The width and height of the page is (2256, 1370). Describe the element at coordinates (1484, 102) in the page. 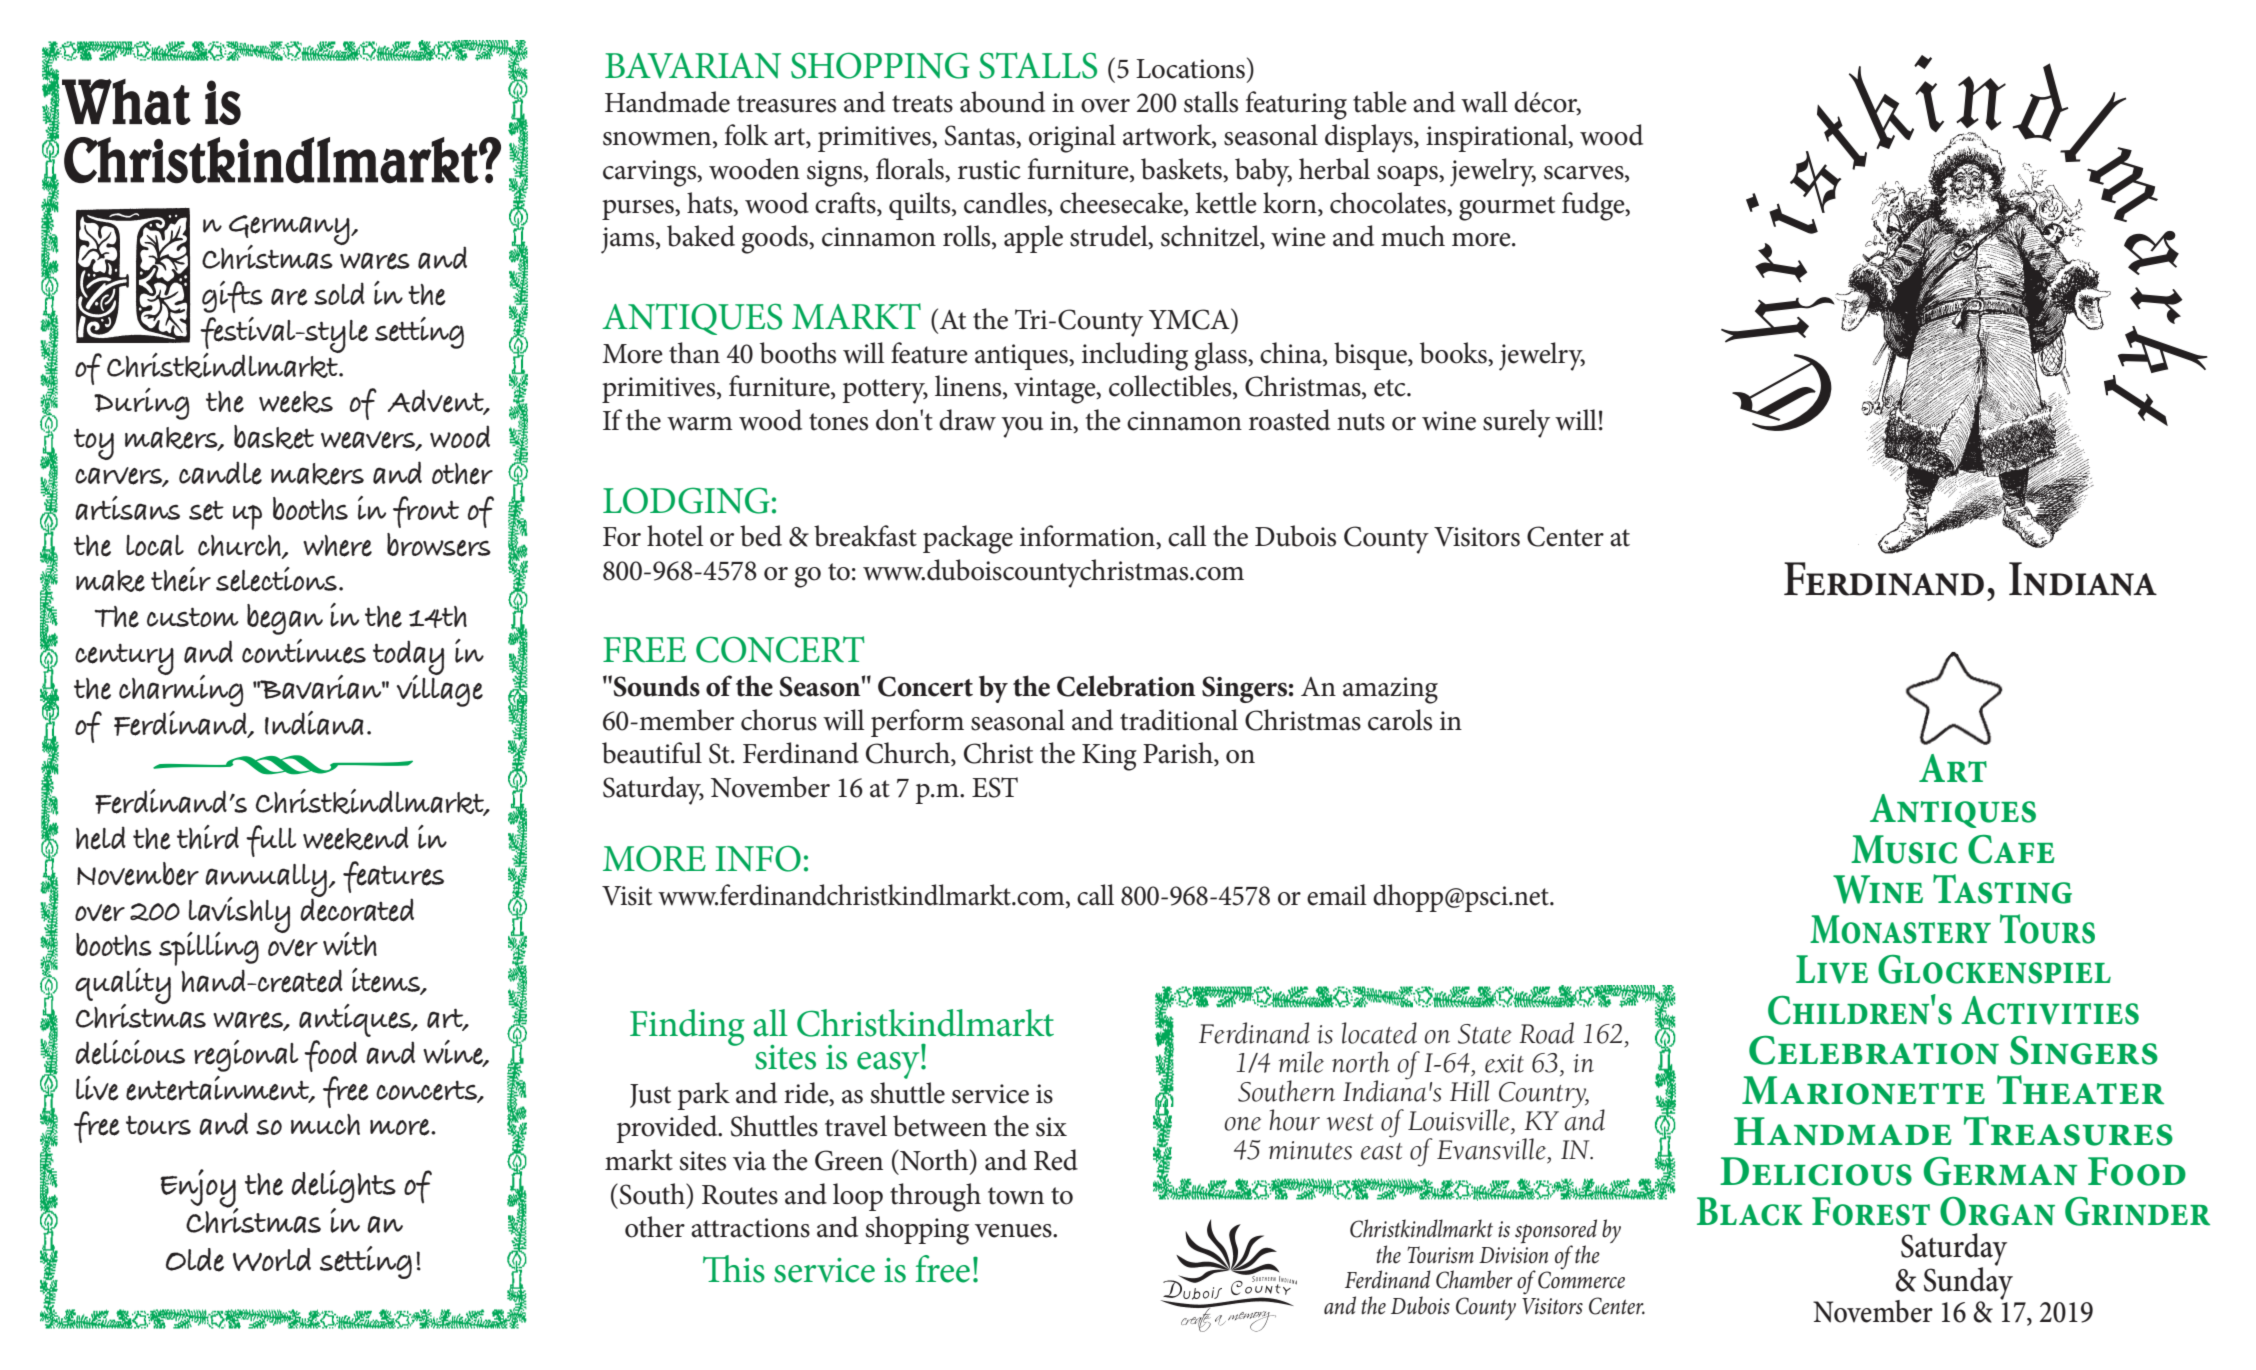

I see `wall` at that location.
